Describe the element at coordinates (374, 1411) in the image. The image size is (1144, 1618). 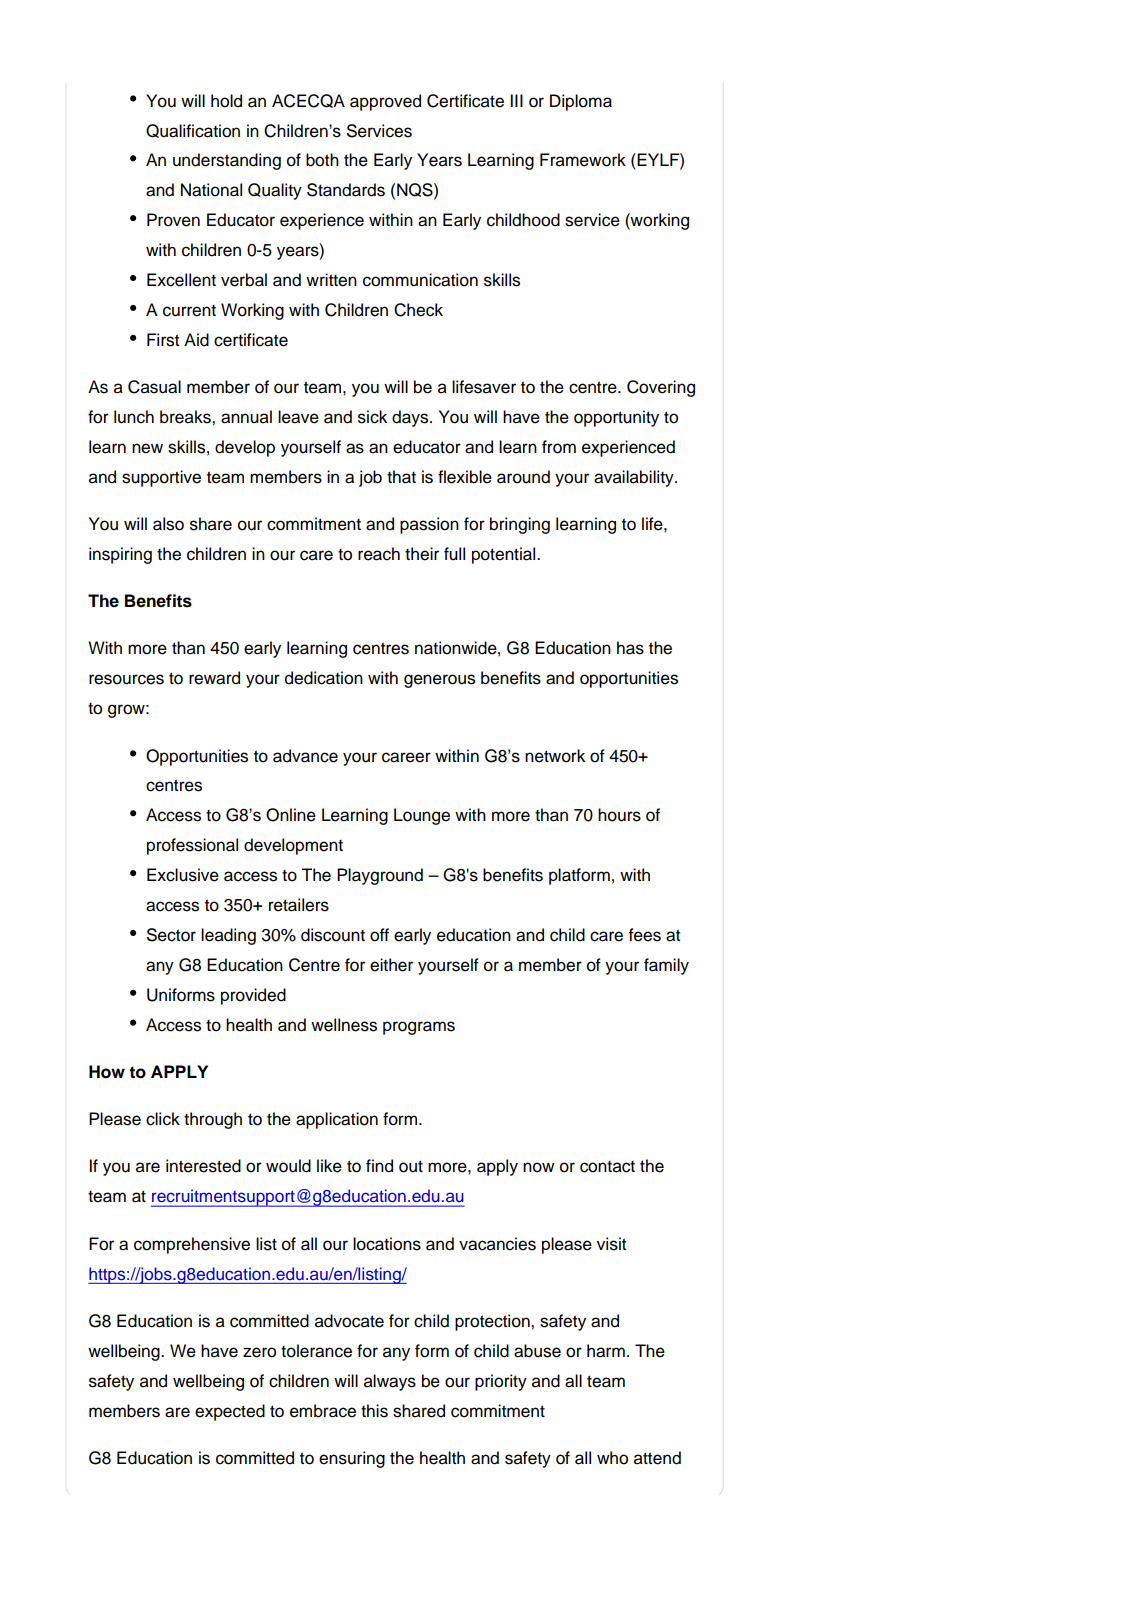
I see `this` at that location.
